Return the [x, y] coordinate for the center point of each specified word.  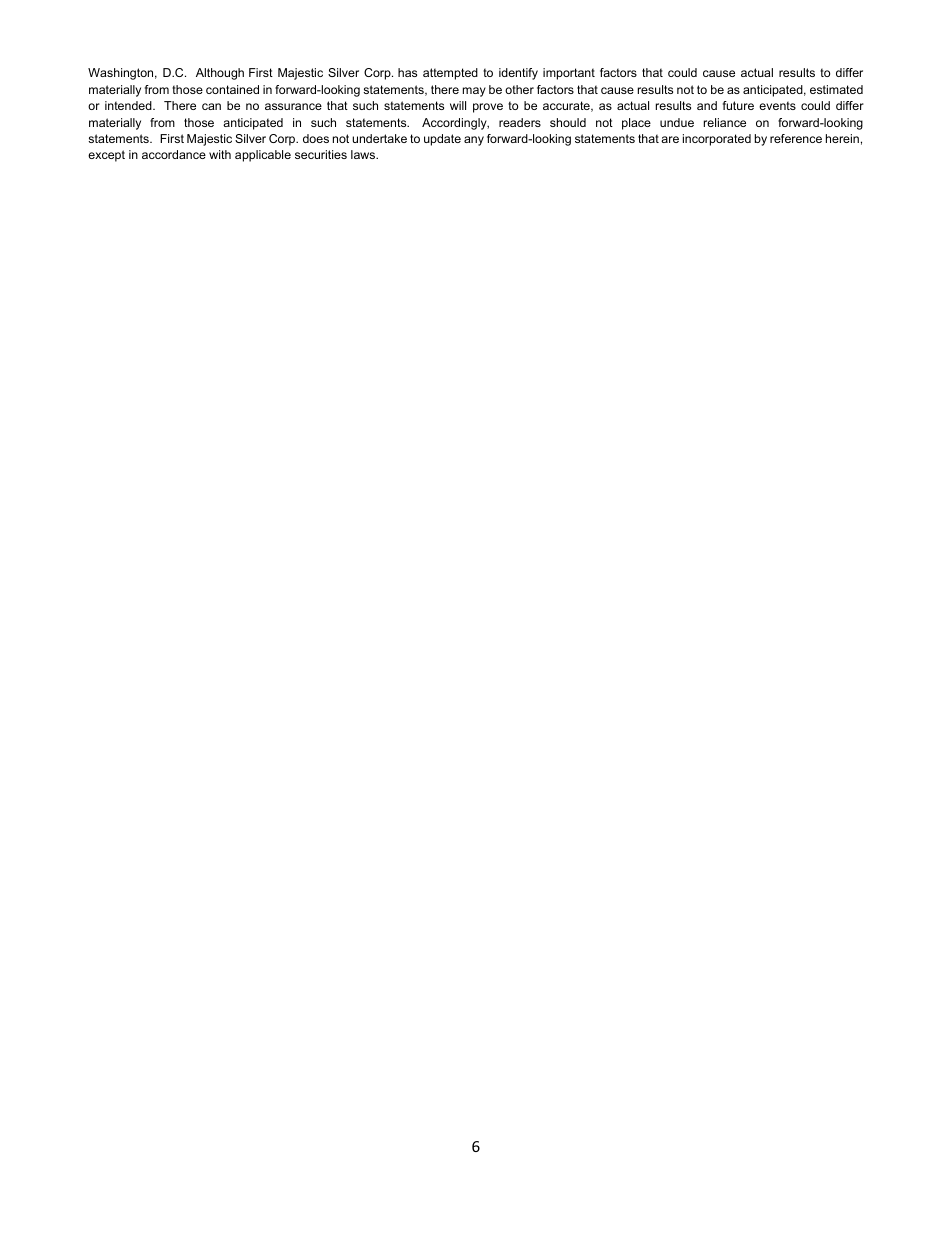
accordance [174, 154]
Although [220, 74]
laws [364, 154]
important [569, 74]
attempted [450, 74]
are [670, 139]
